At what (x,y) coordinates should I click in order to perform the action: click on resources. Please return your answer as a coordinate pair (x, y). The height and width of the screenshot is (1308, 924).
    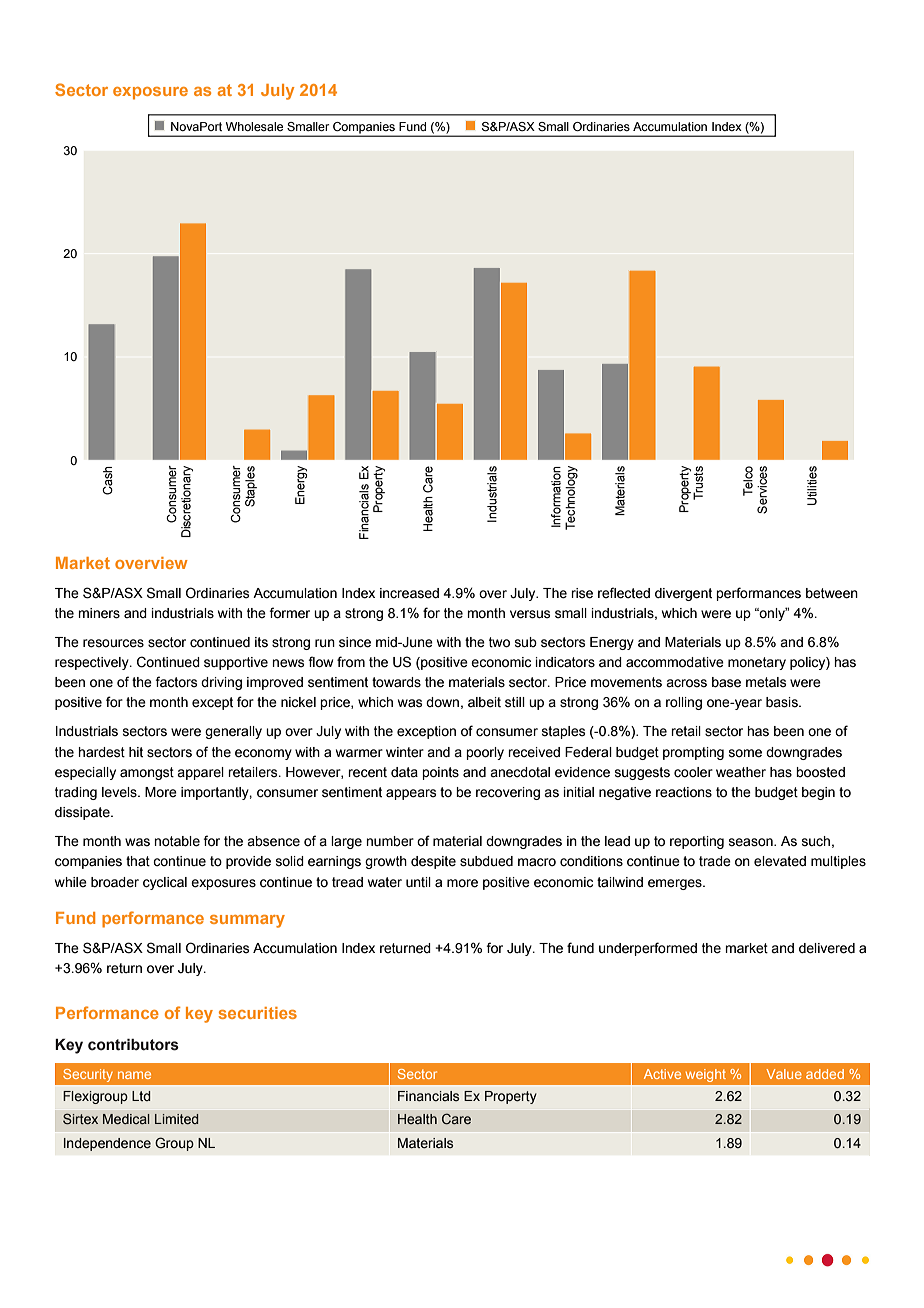
    Looking at the image, I should click on (113, 643).
